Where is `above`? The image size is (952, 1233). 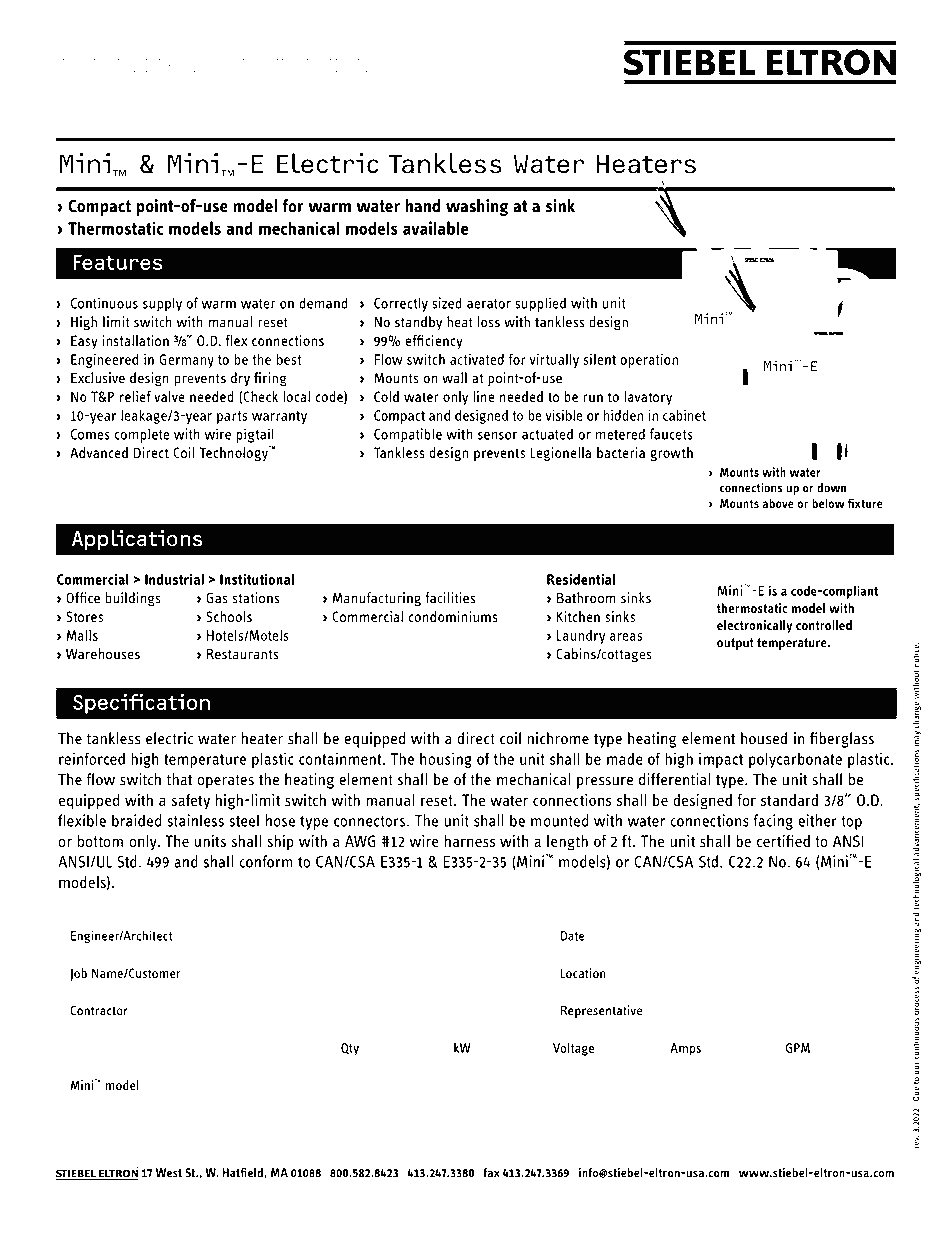 above is located at coordinates (778, 503).
